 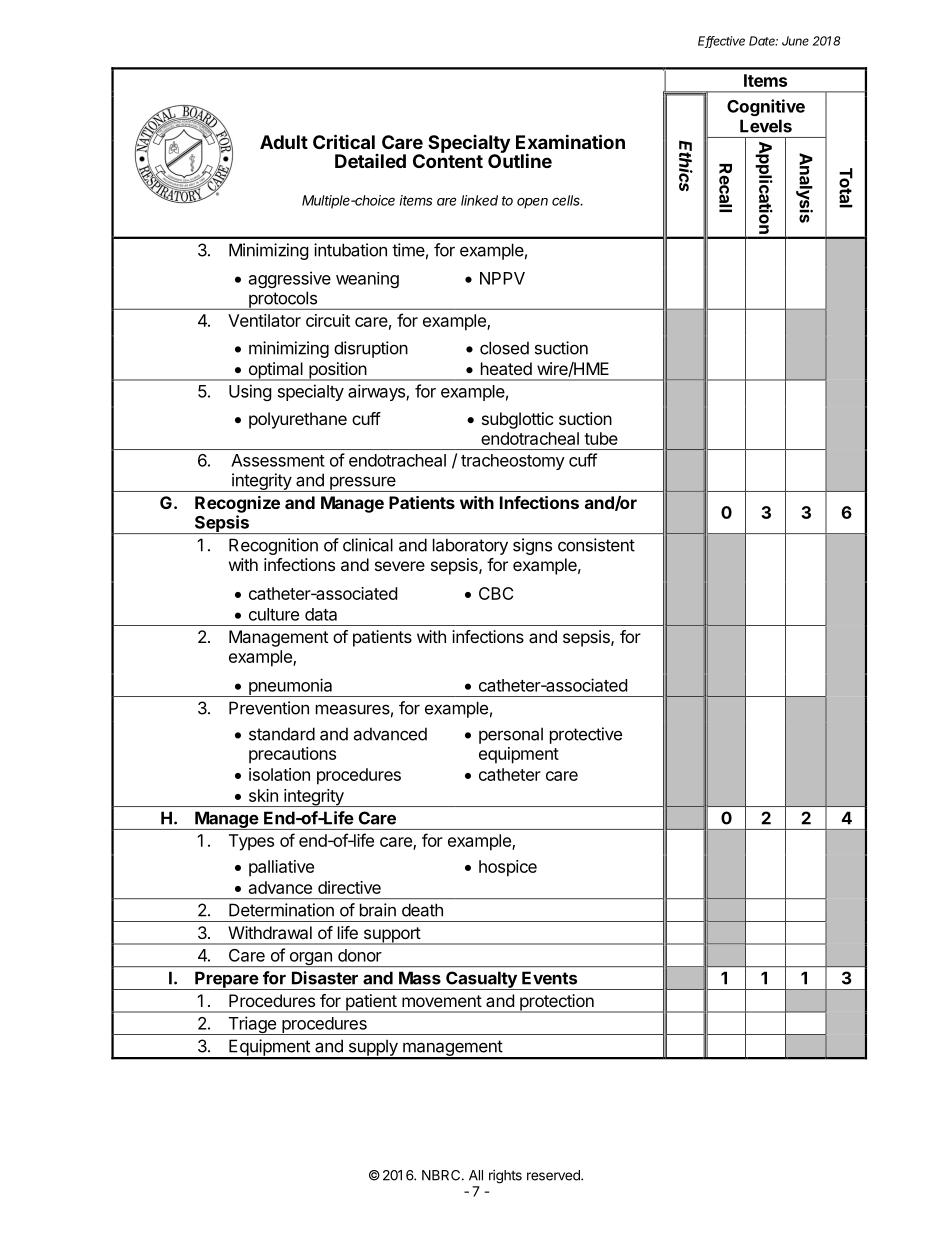 What do you see at coordinates (520, 160) in the screenshot?
I see `Outline` at bounding box center [520, 160].
